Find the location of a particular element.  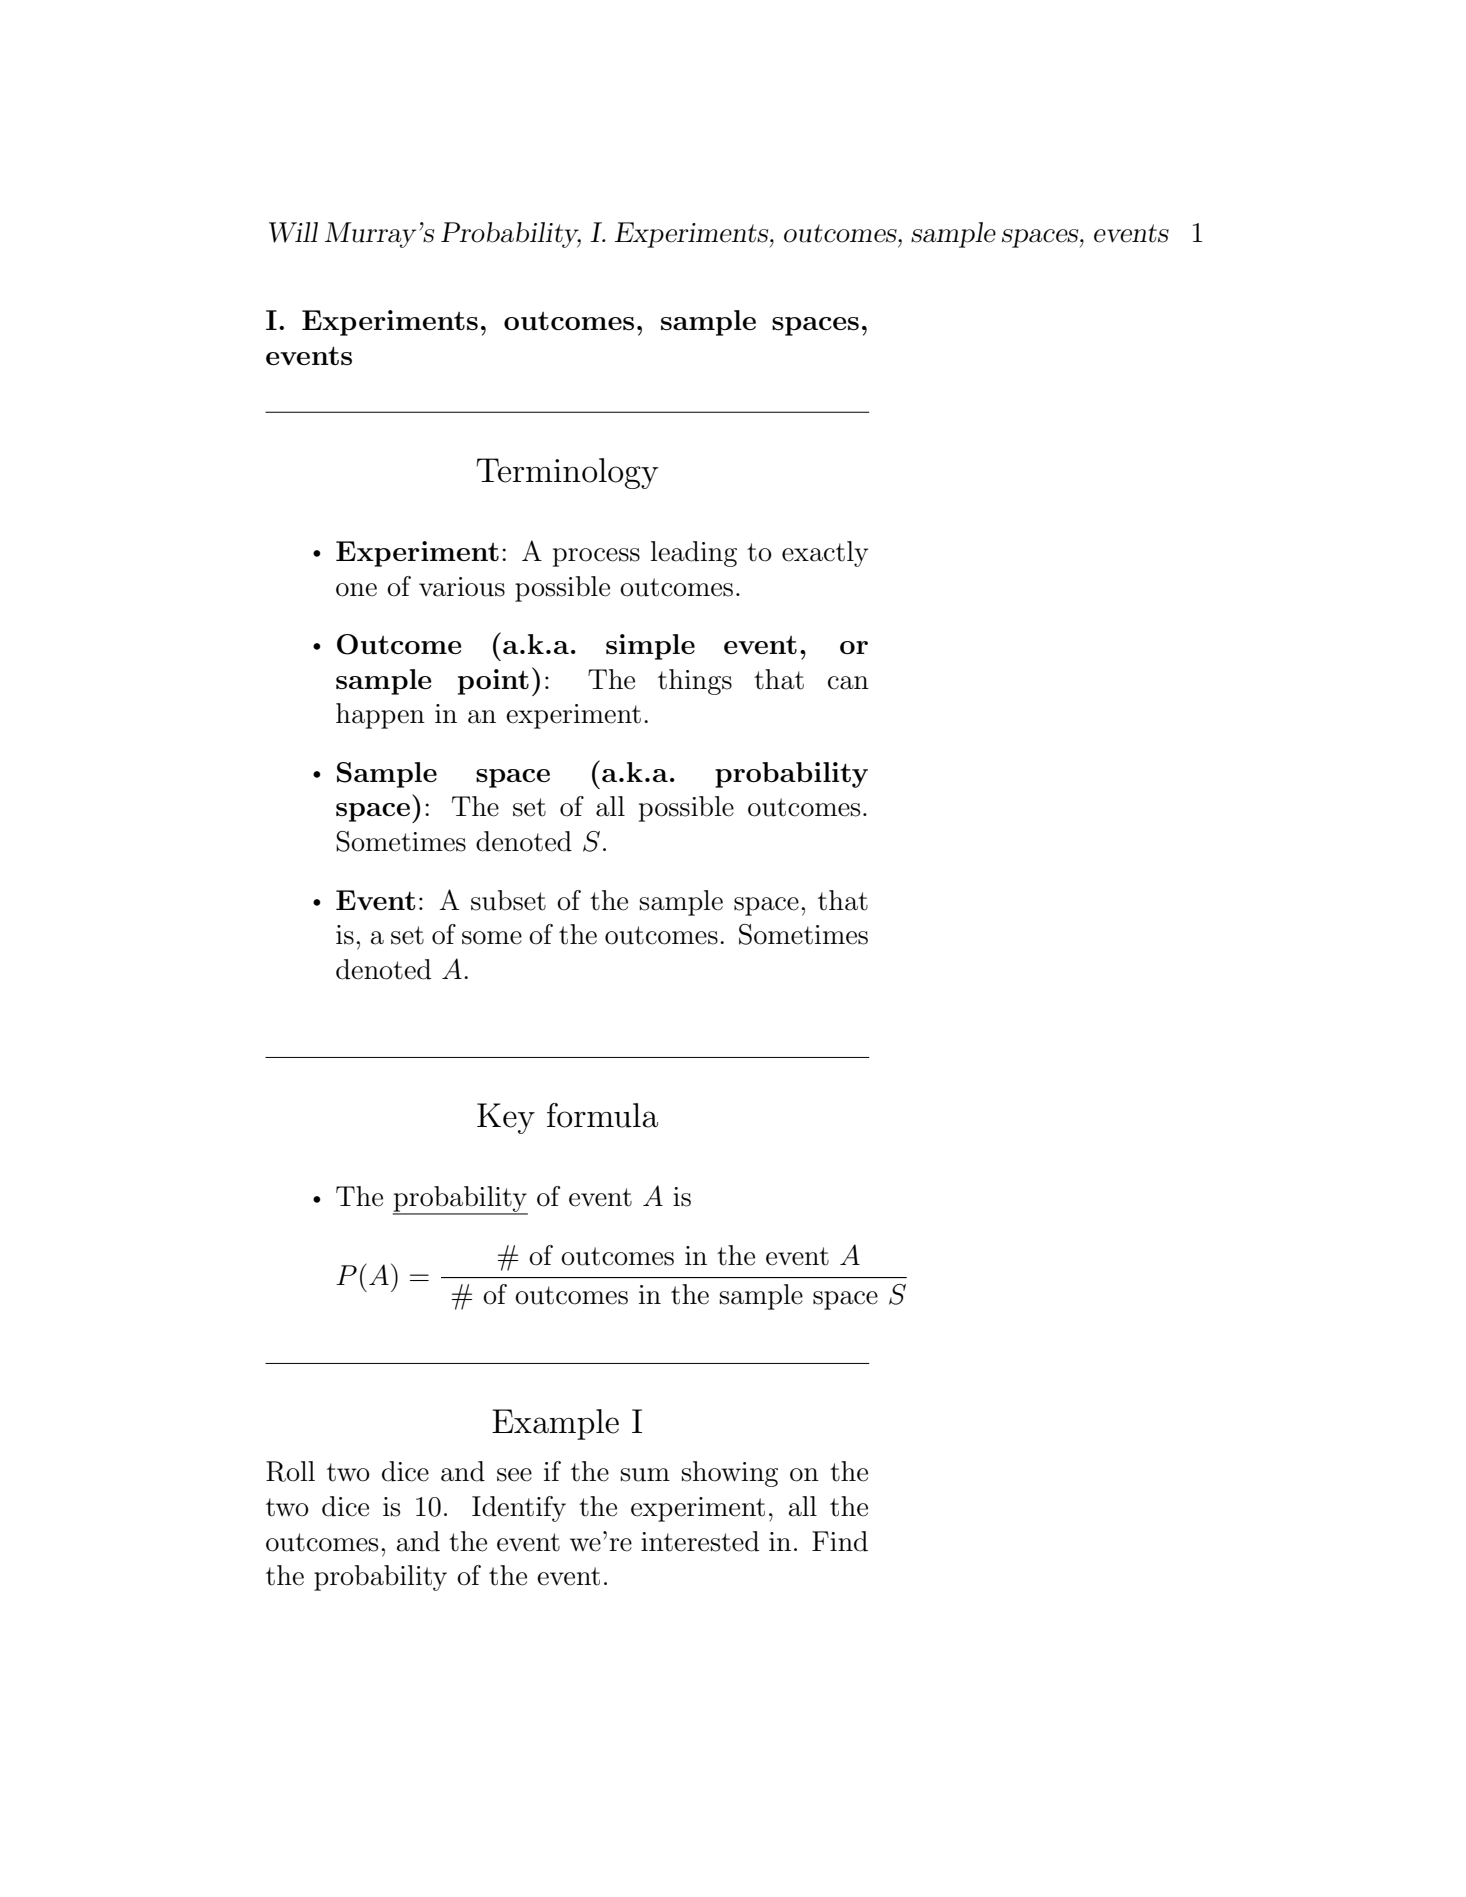

can is located at coordinates (848, 683).
